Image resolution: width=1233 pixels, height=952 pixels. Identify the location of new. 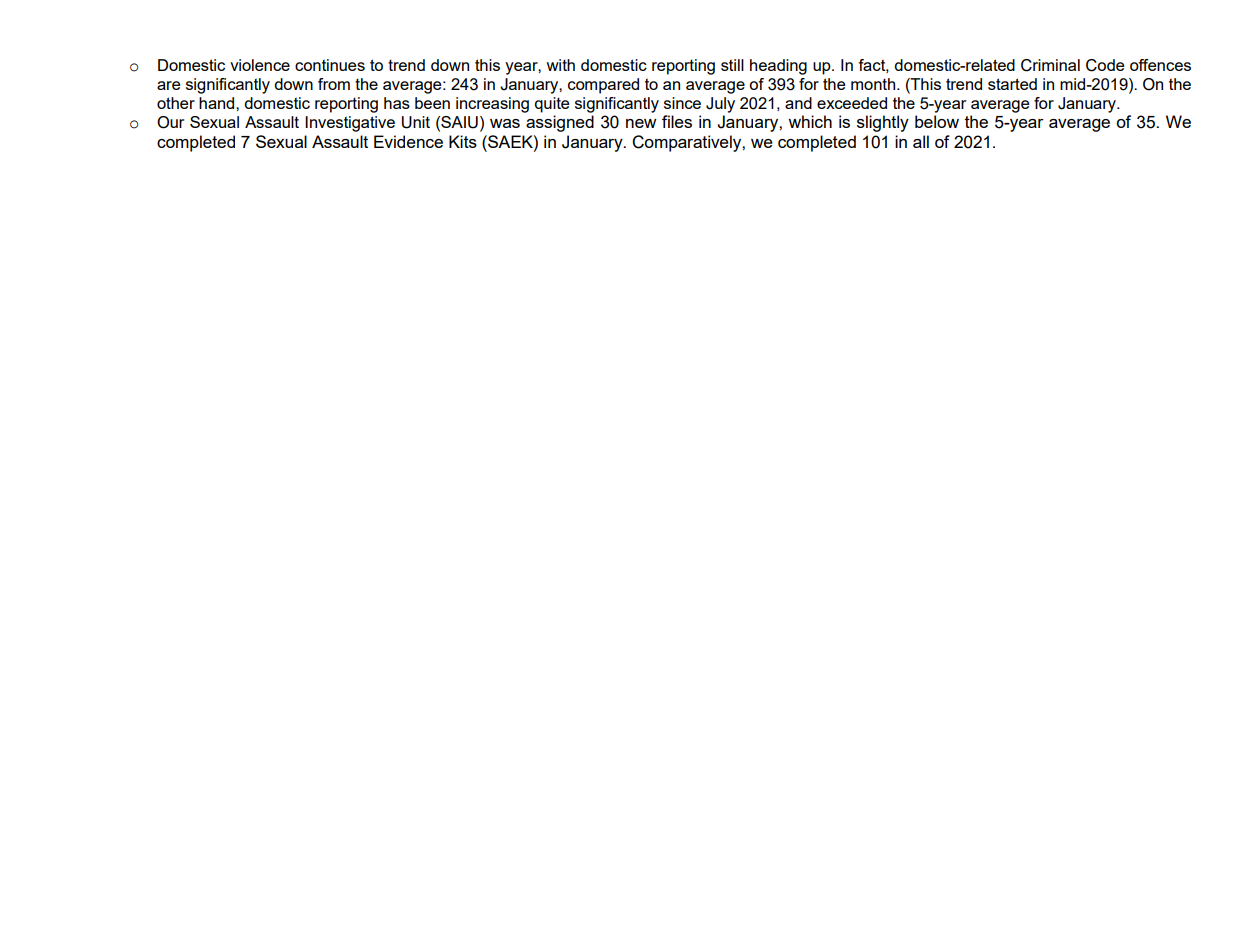
(641, 123).
